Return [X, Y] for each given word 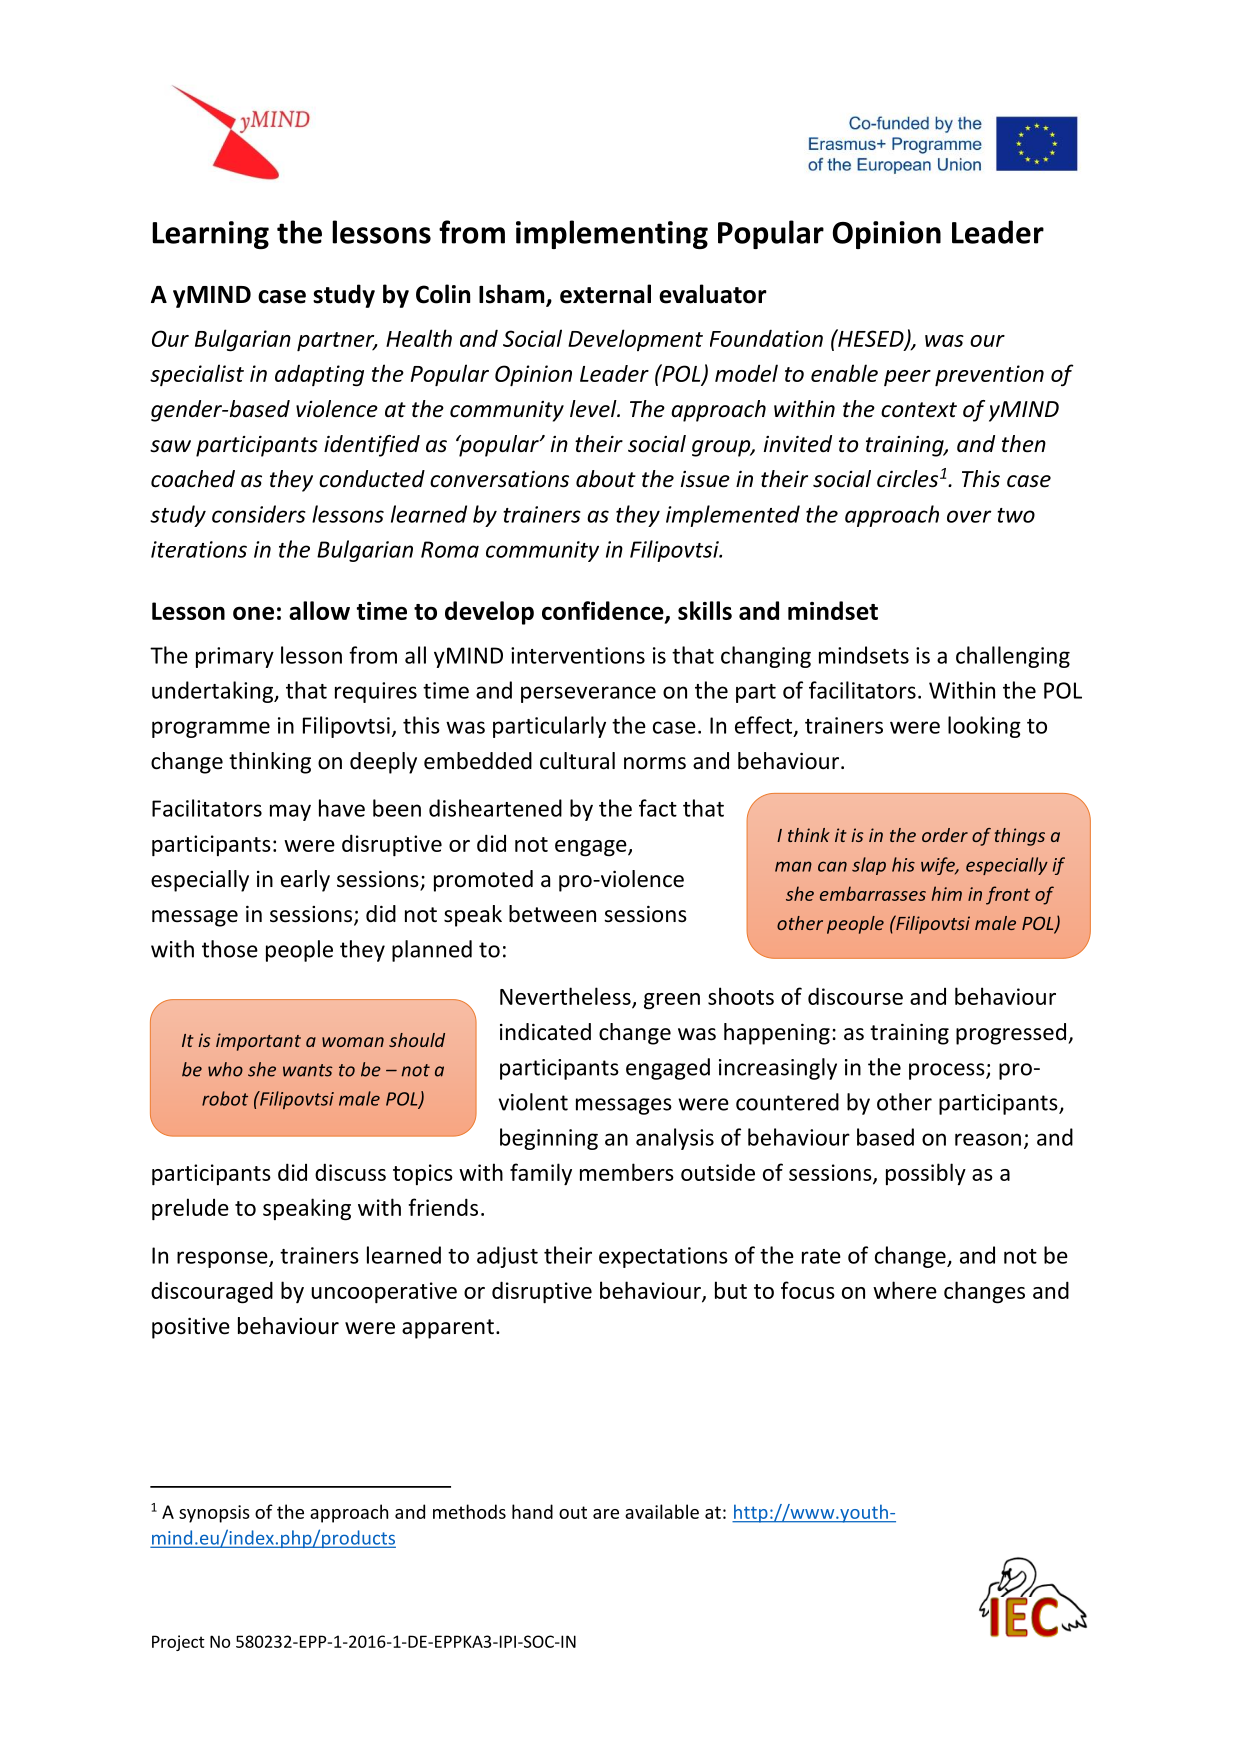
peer [907, 378]
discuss [350, 1172]
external [605, 294]
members [627, 1172]
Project [178, 1643]
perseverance [588, 694]
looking [984, 727]
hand [532, 1511]
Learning [210, 235]
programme [211, 729]
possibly [926, 1174]
